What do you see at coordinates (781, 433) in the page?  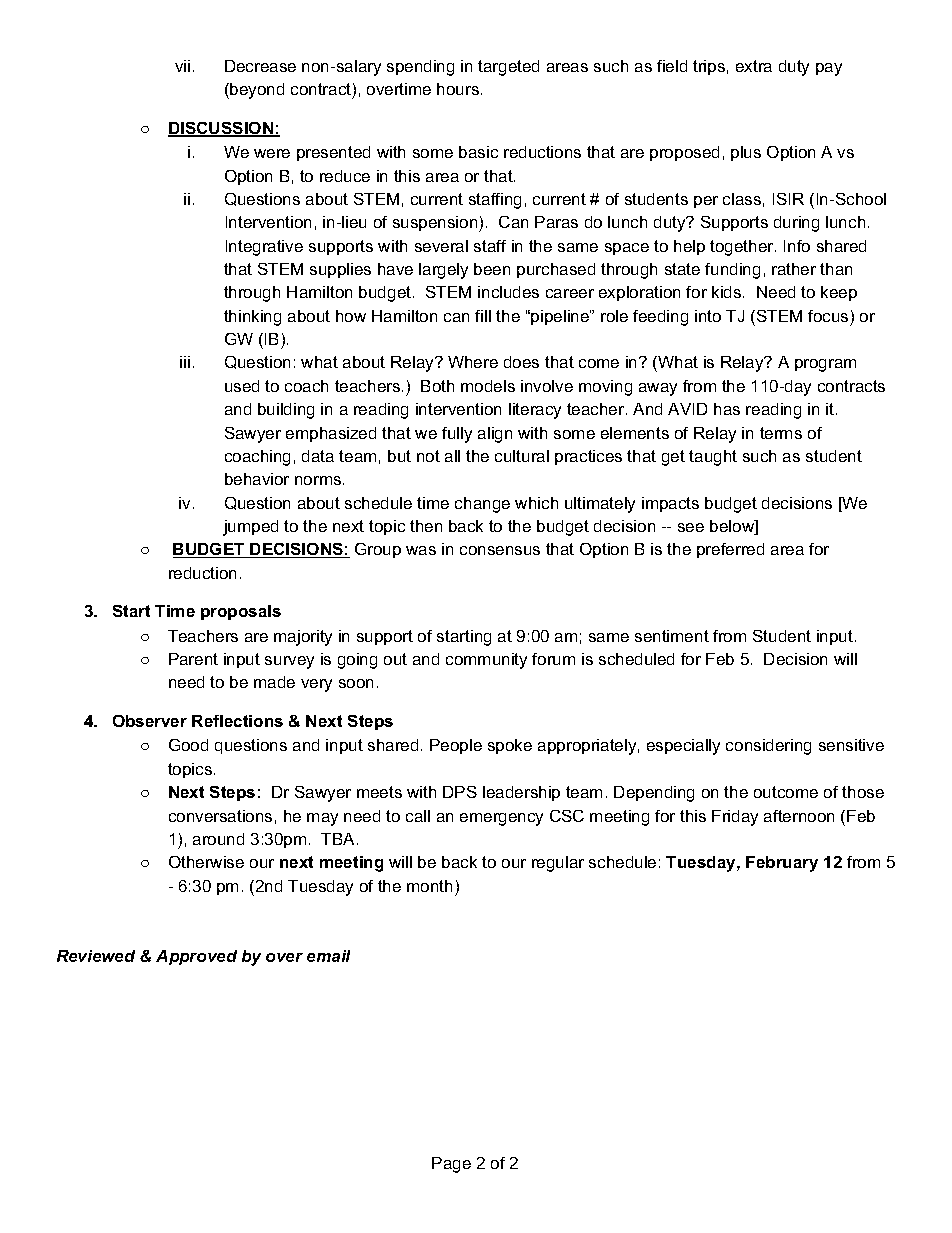 I see `terms` at bounding box center [781, 433].
